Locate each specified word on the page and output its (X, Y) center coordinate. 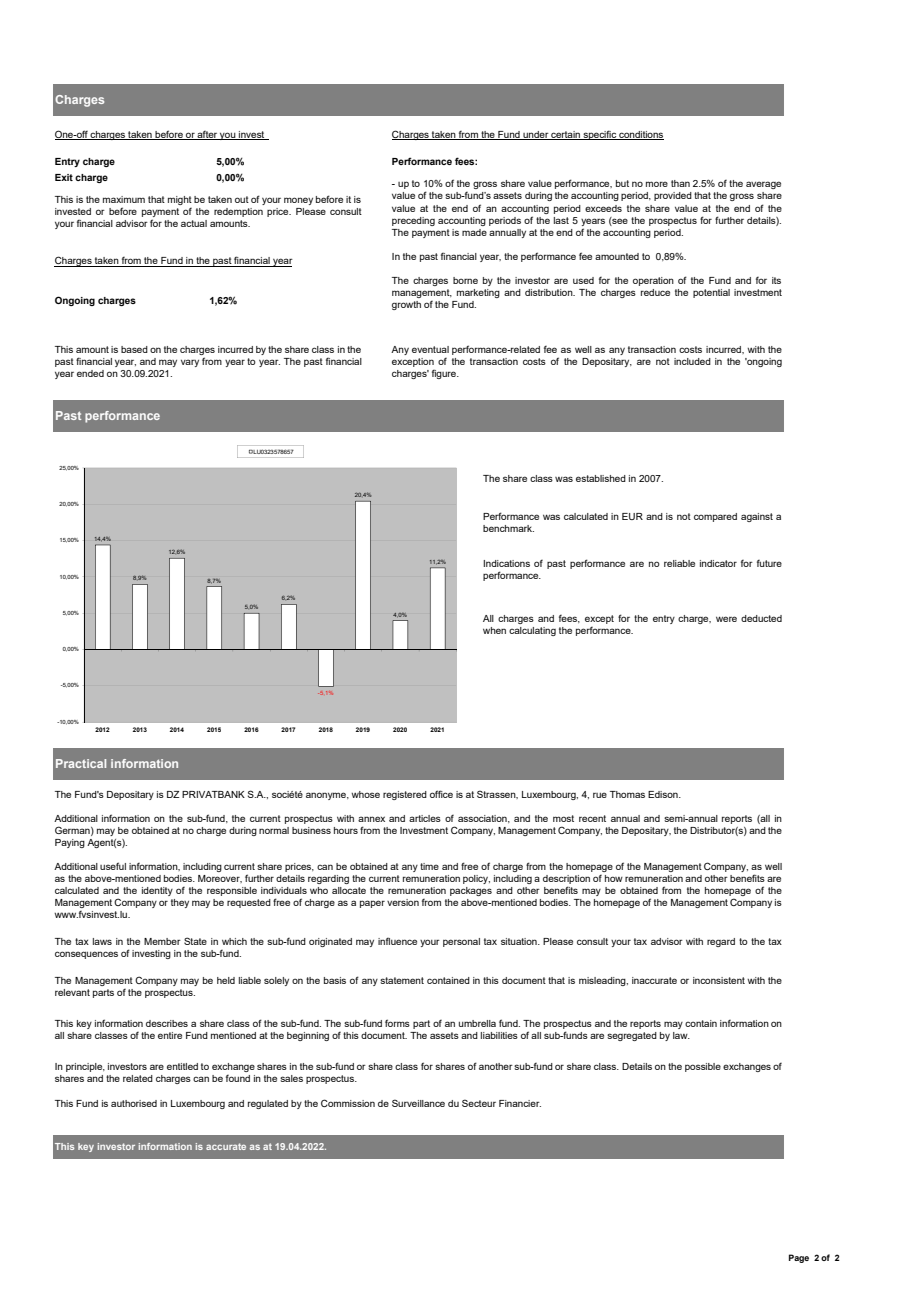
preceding (413, 221)
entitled (182, 1066)
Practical (81, 763)
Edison (664, 794)
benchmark (508, 528)
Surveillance (418, 1103)
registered (405, 795)
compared (715, 517)
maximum (124, 199)
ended (90, 373)
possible (703, 1067)
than (680, 183)
